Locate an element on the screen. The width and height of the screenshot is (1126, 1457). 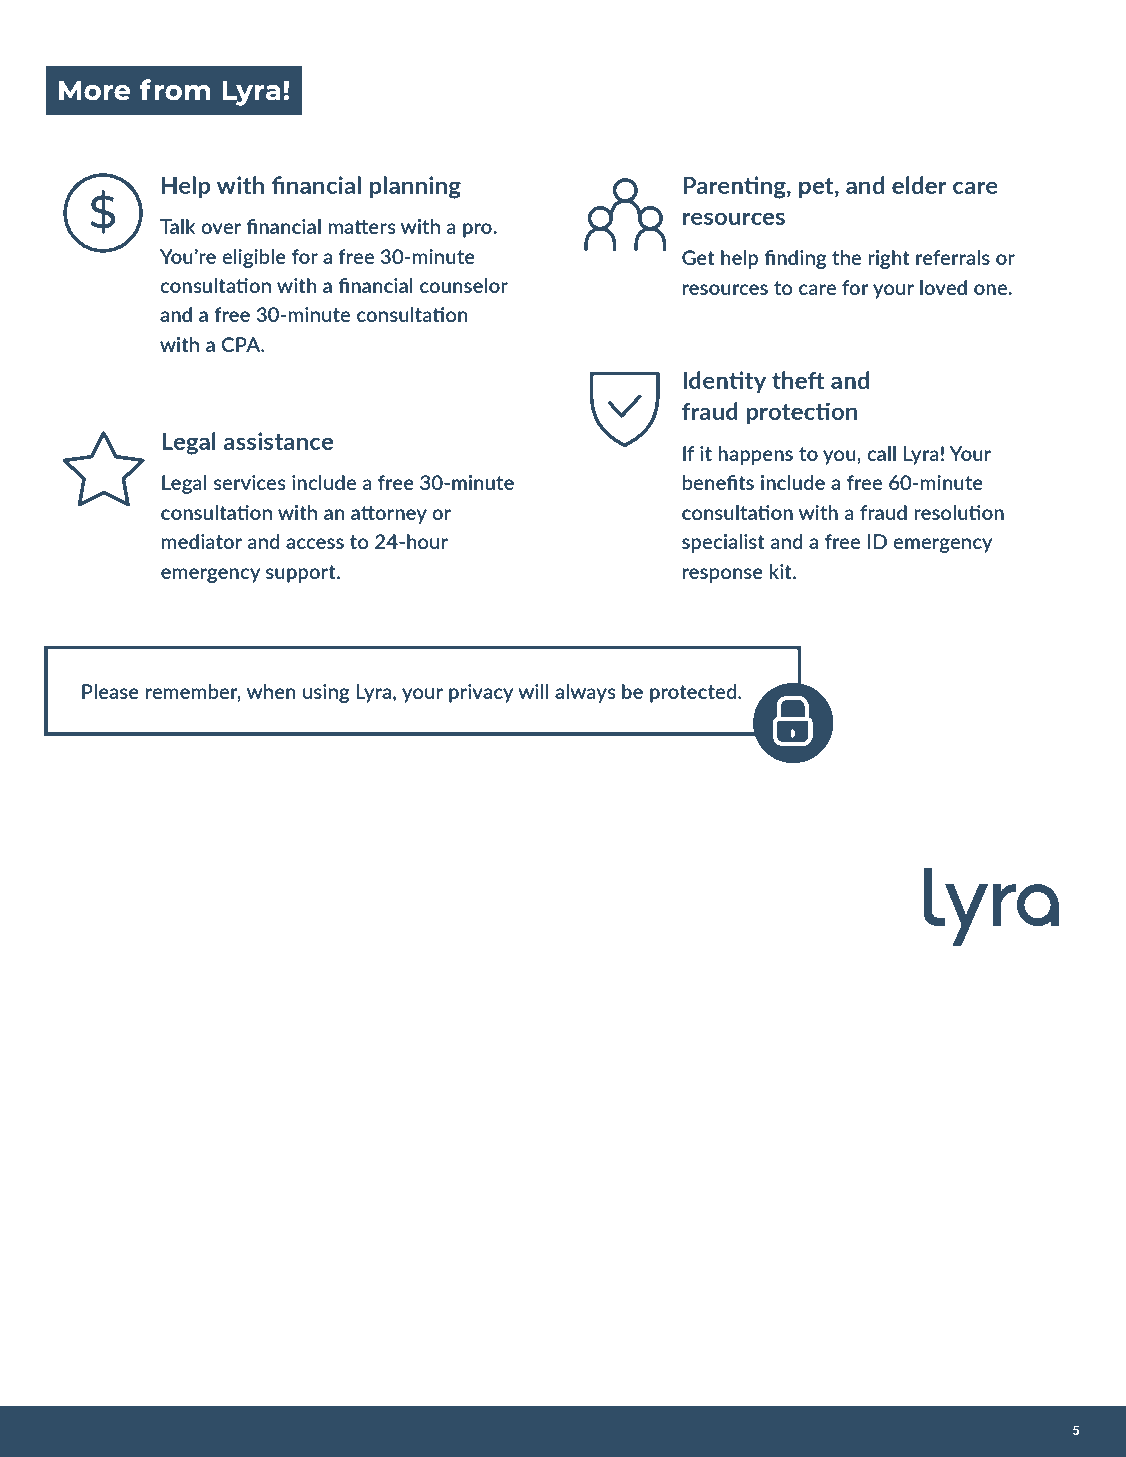
will is located at coordinates (533, 691).
